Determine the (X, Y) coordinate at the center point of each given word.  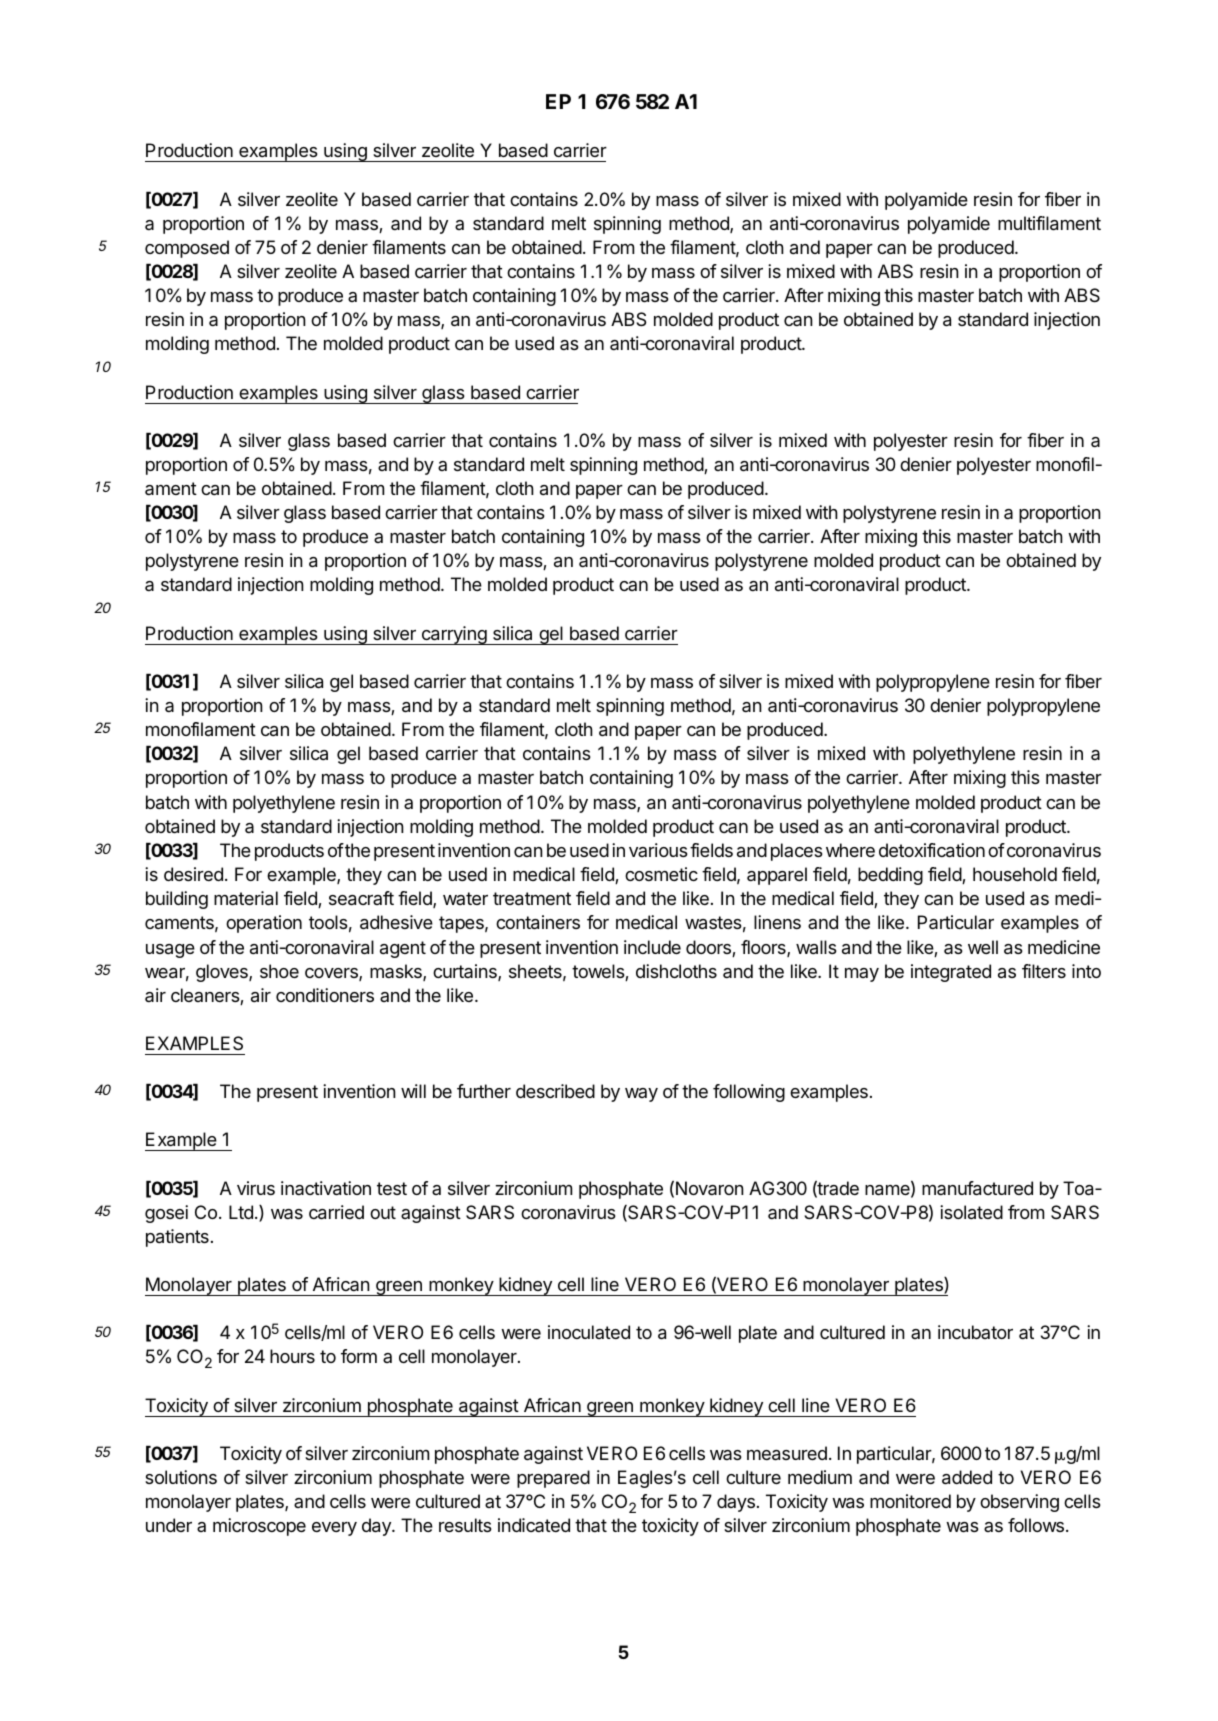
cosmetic (661, 874)
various (658, 850)
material (246, 898)
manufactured (977, 1188)
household (1015, 874)
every (334, 1529)
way (641, 1095)
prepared (553, 1479)
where (850, 850)
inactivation (326, 1188)
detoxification (932, 850)
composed (187, 249)
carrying (454, 635)
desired (193, 874)
